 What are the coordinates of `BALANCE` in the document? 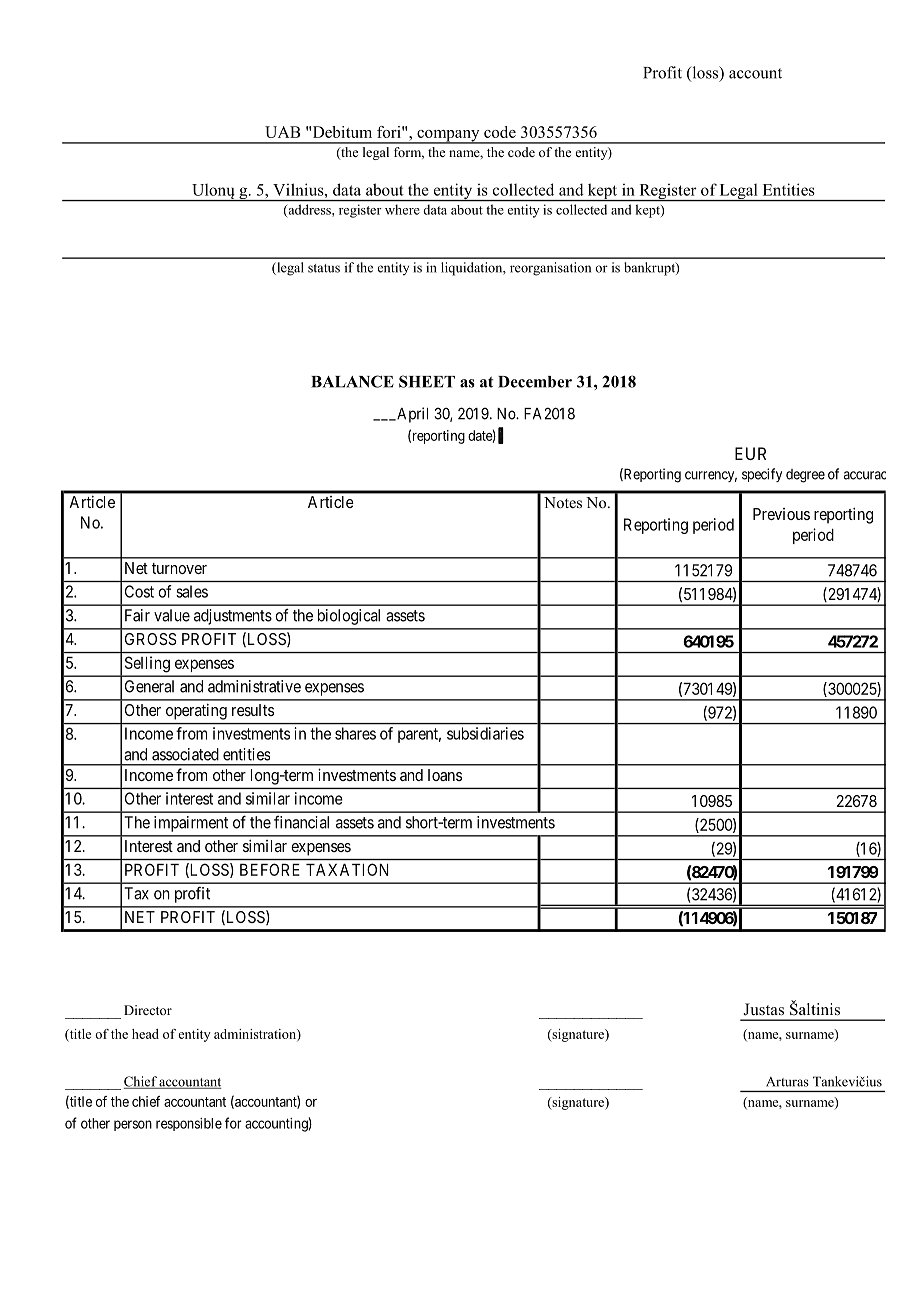 It's located at (352, 381).
